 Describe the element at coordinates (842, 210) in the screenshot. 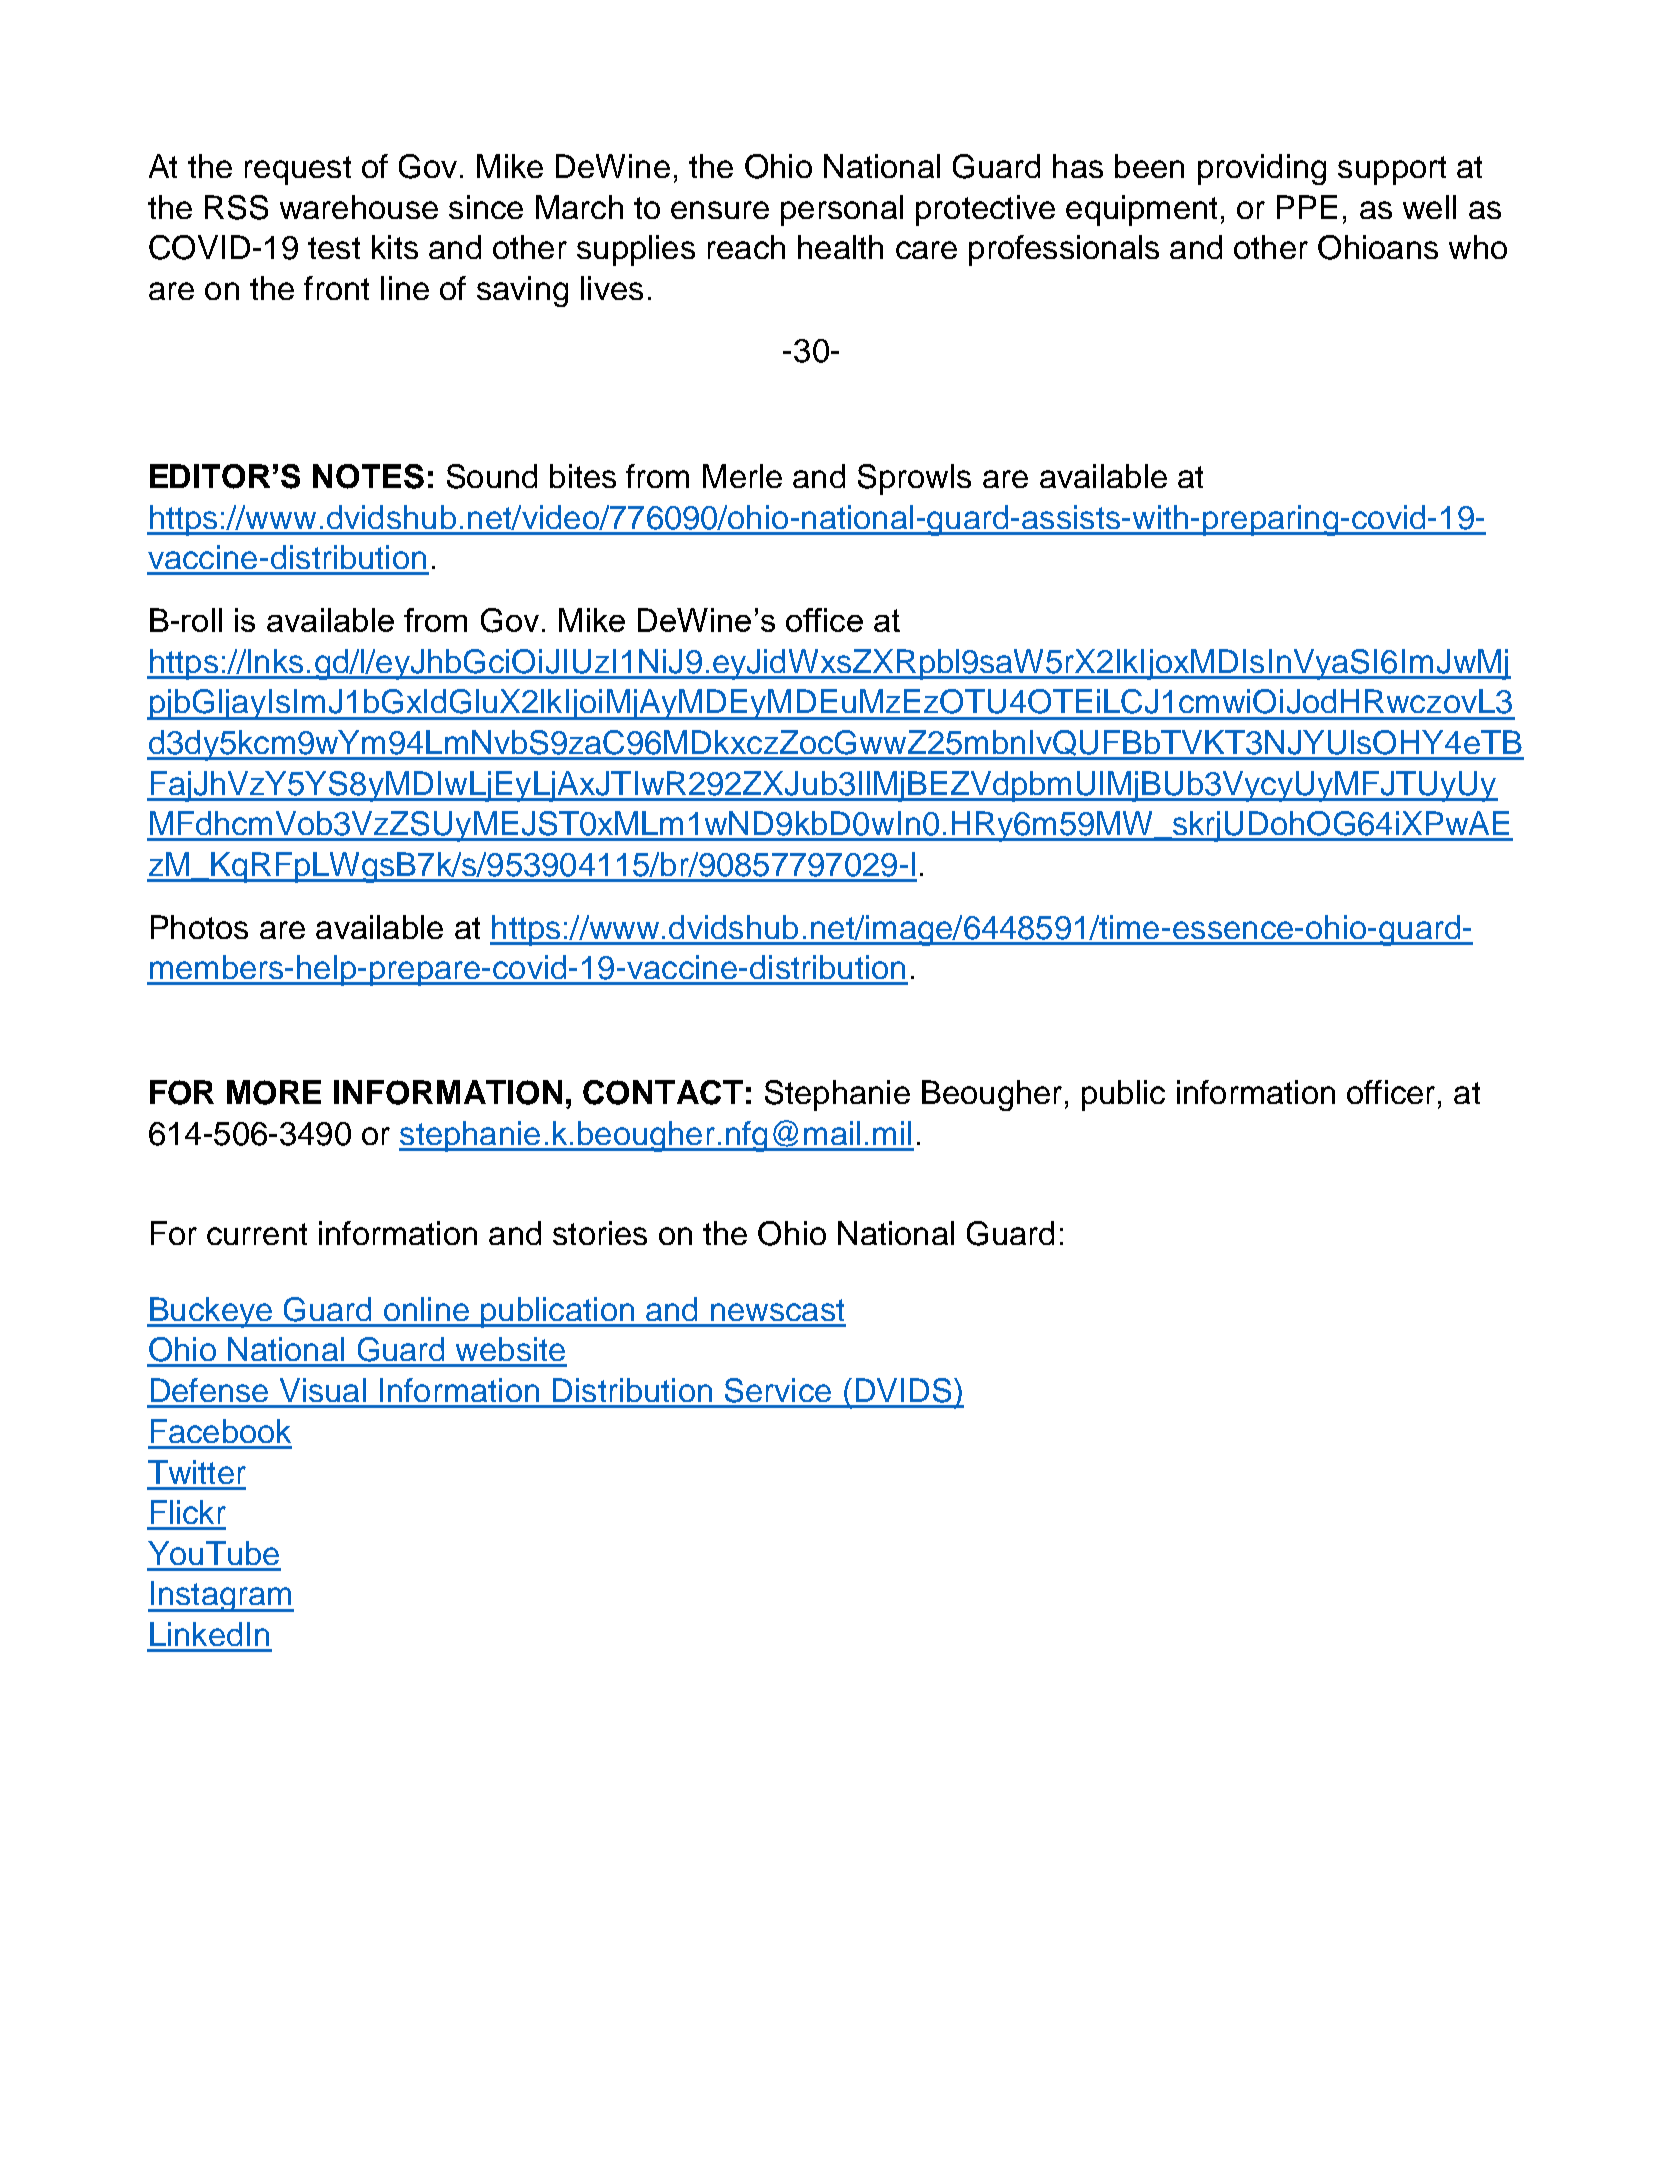

I see `personal` at that location.
